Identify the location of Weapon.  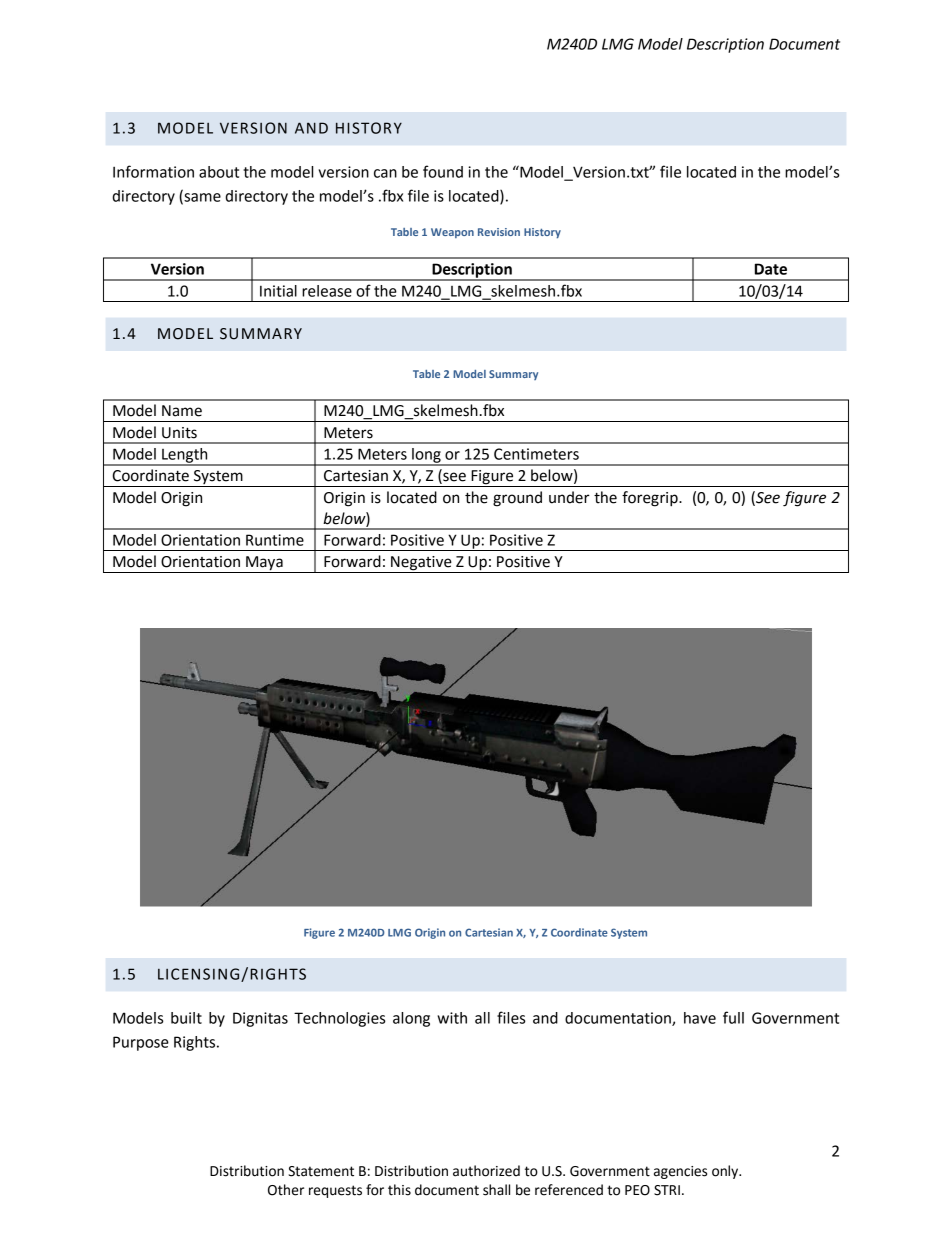
(452, 233).
